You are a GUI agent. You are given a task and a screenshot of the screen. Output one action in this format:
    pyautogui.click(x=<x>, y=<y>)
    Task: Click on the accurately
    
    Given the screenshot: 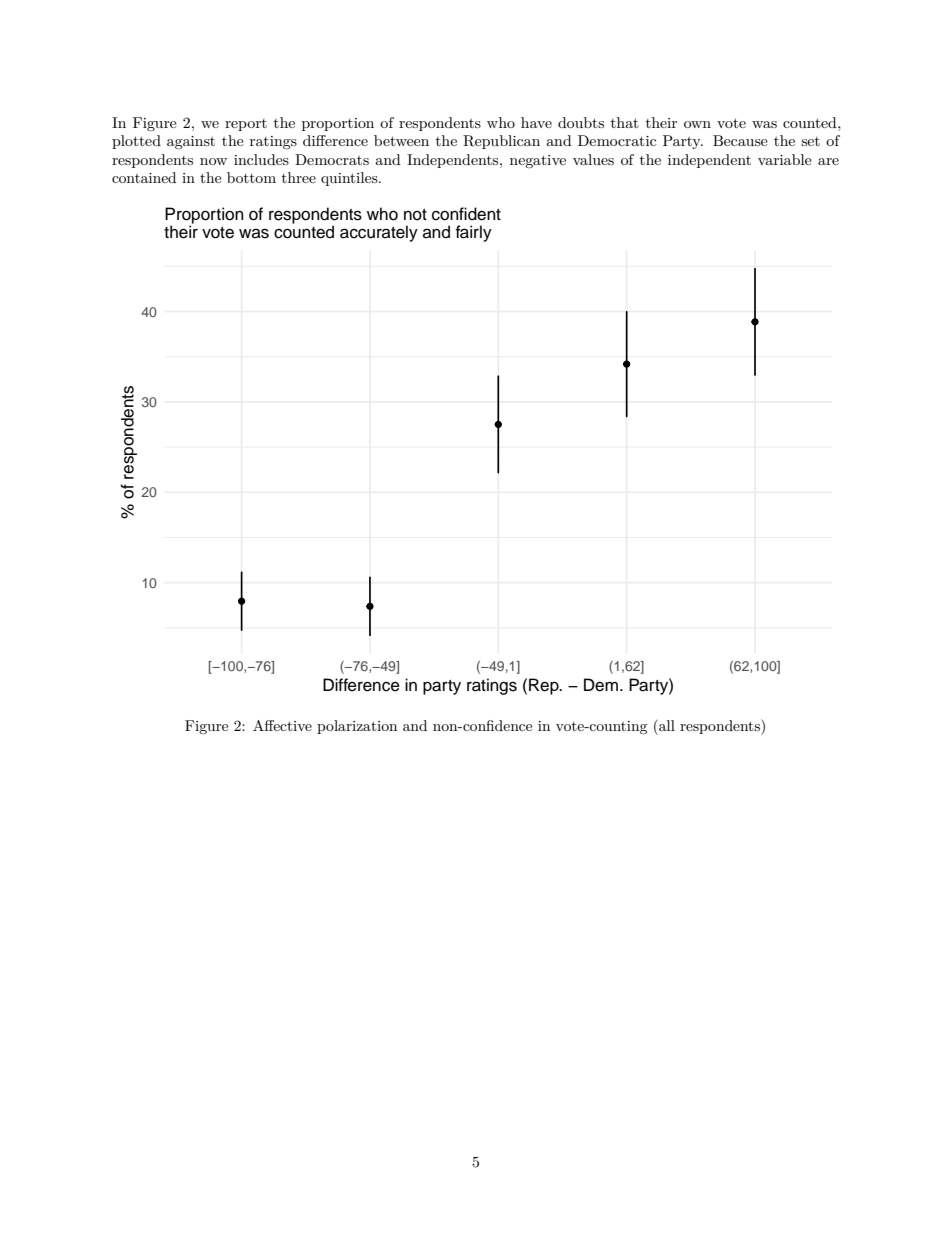 What is the action you would take?
    pyautogui.click(x=379, y=233)
